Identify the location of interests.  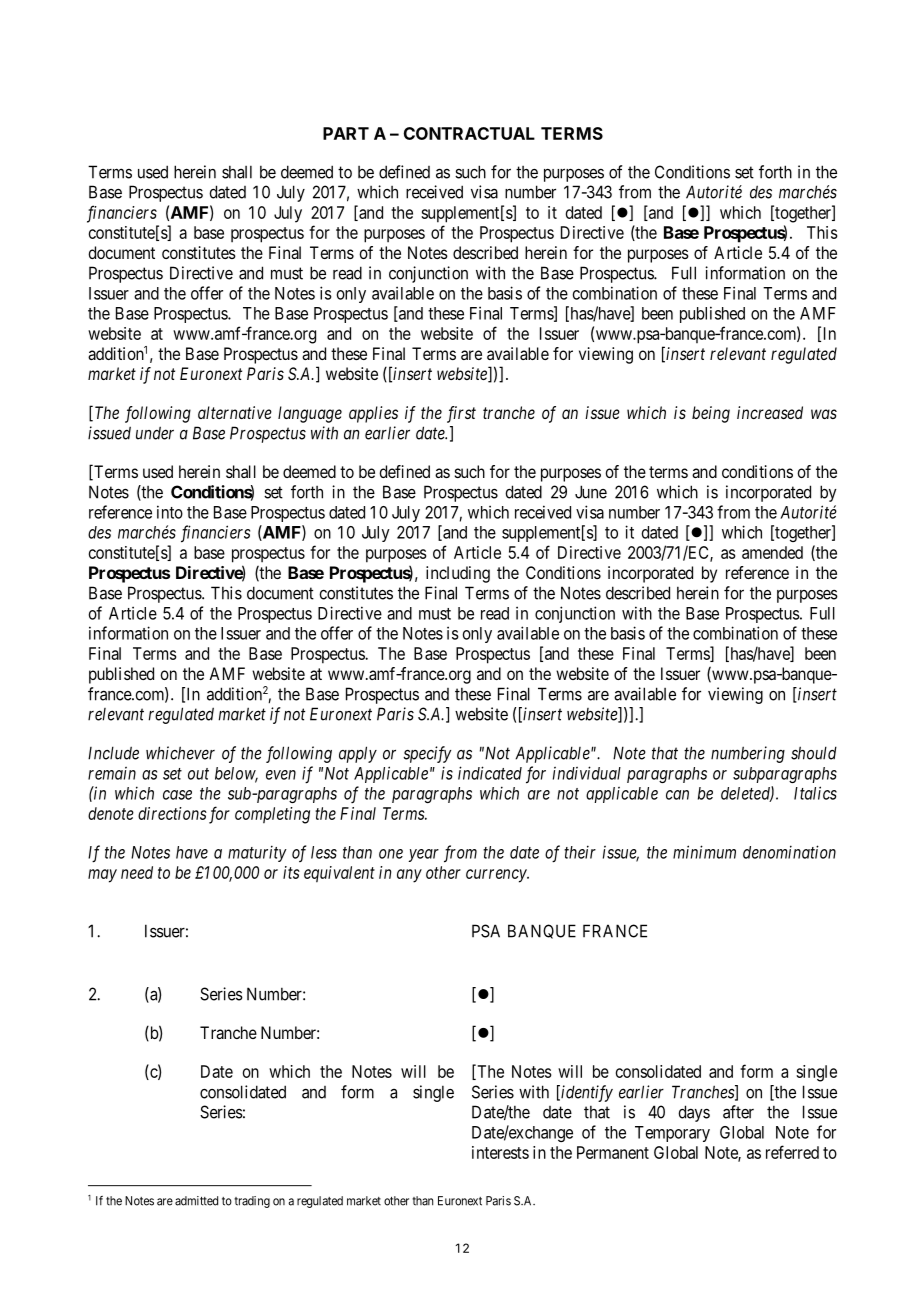
(500, 1152).
